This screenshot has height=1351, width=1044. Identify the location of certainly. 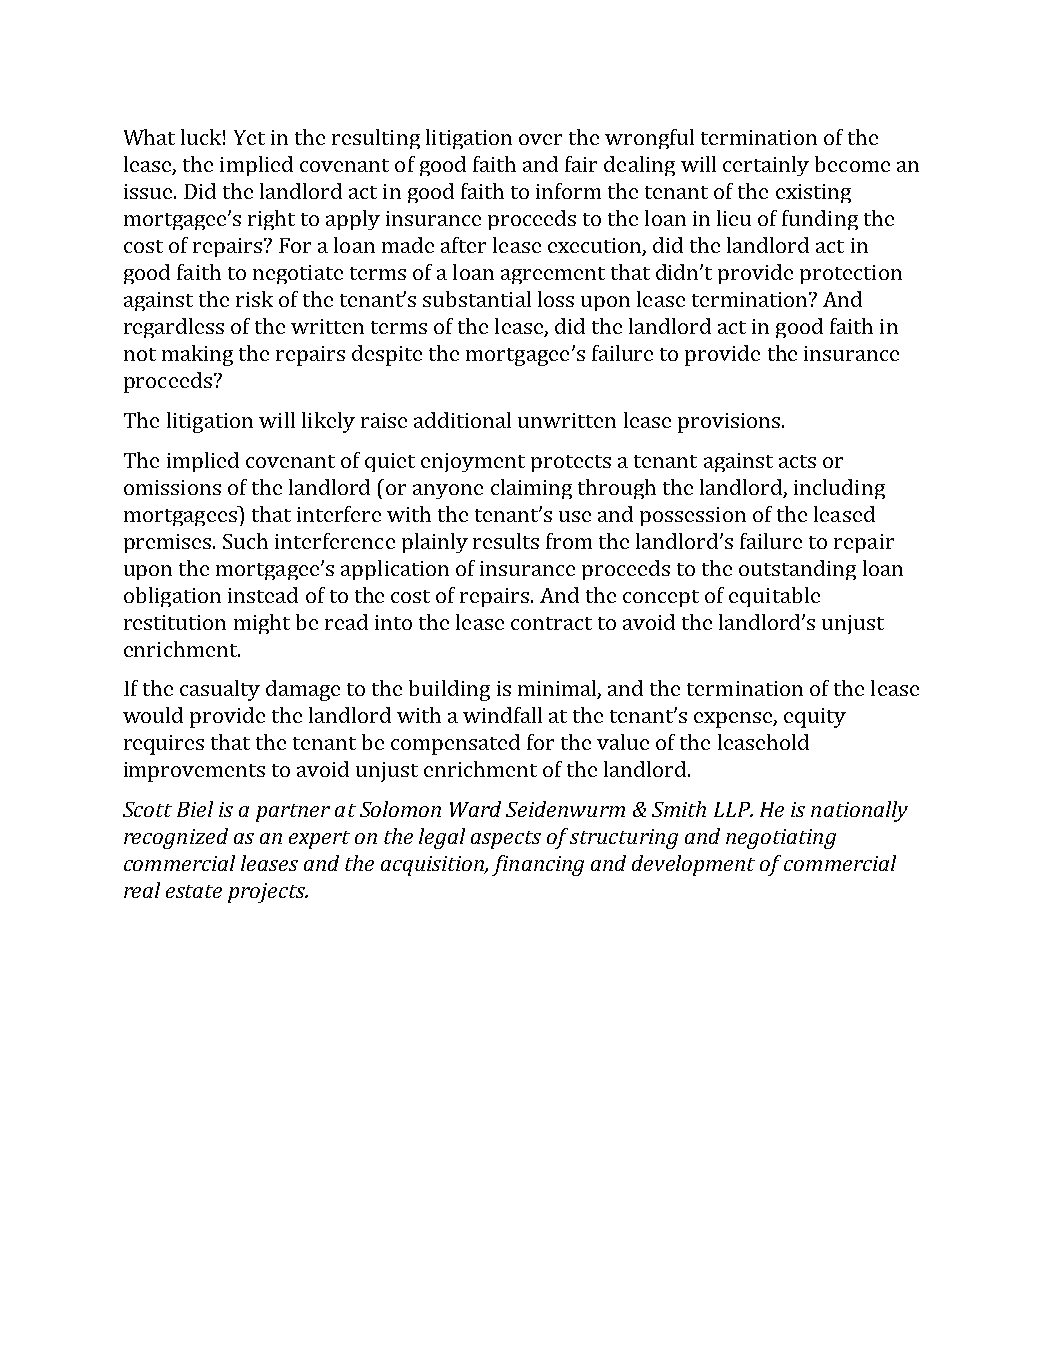
(766, 166).
